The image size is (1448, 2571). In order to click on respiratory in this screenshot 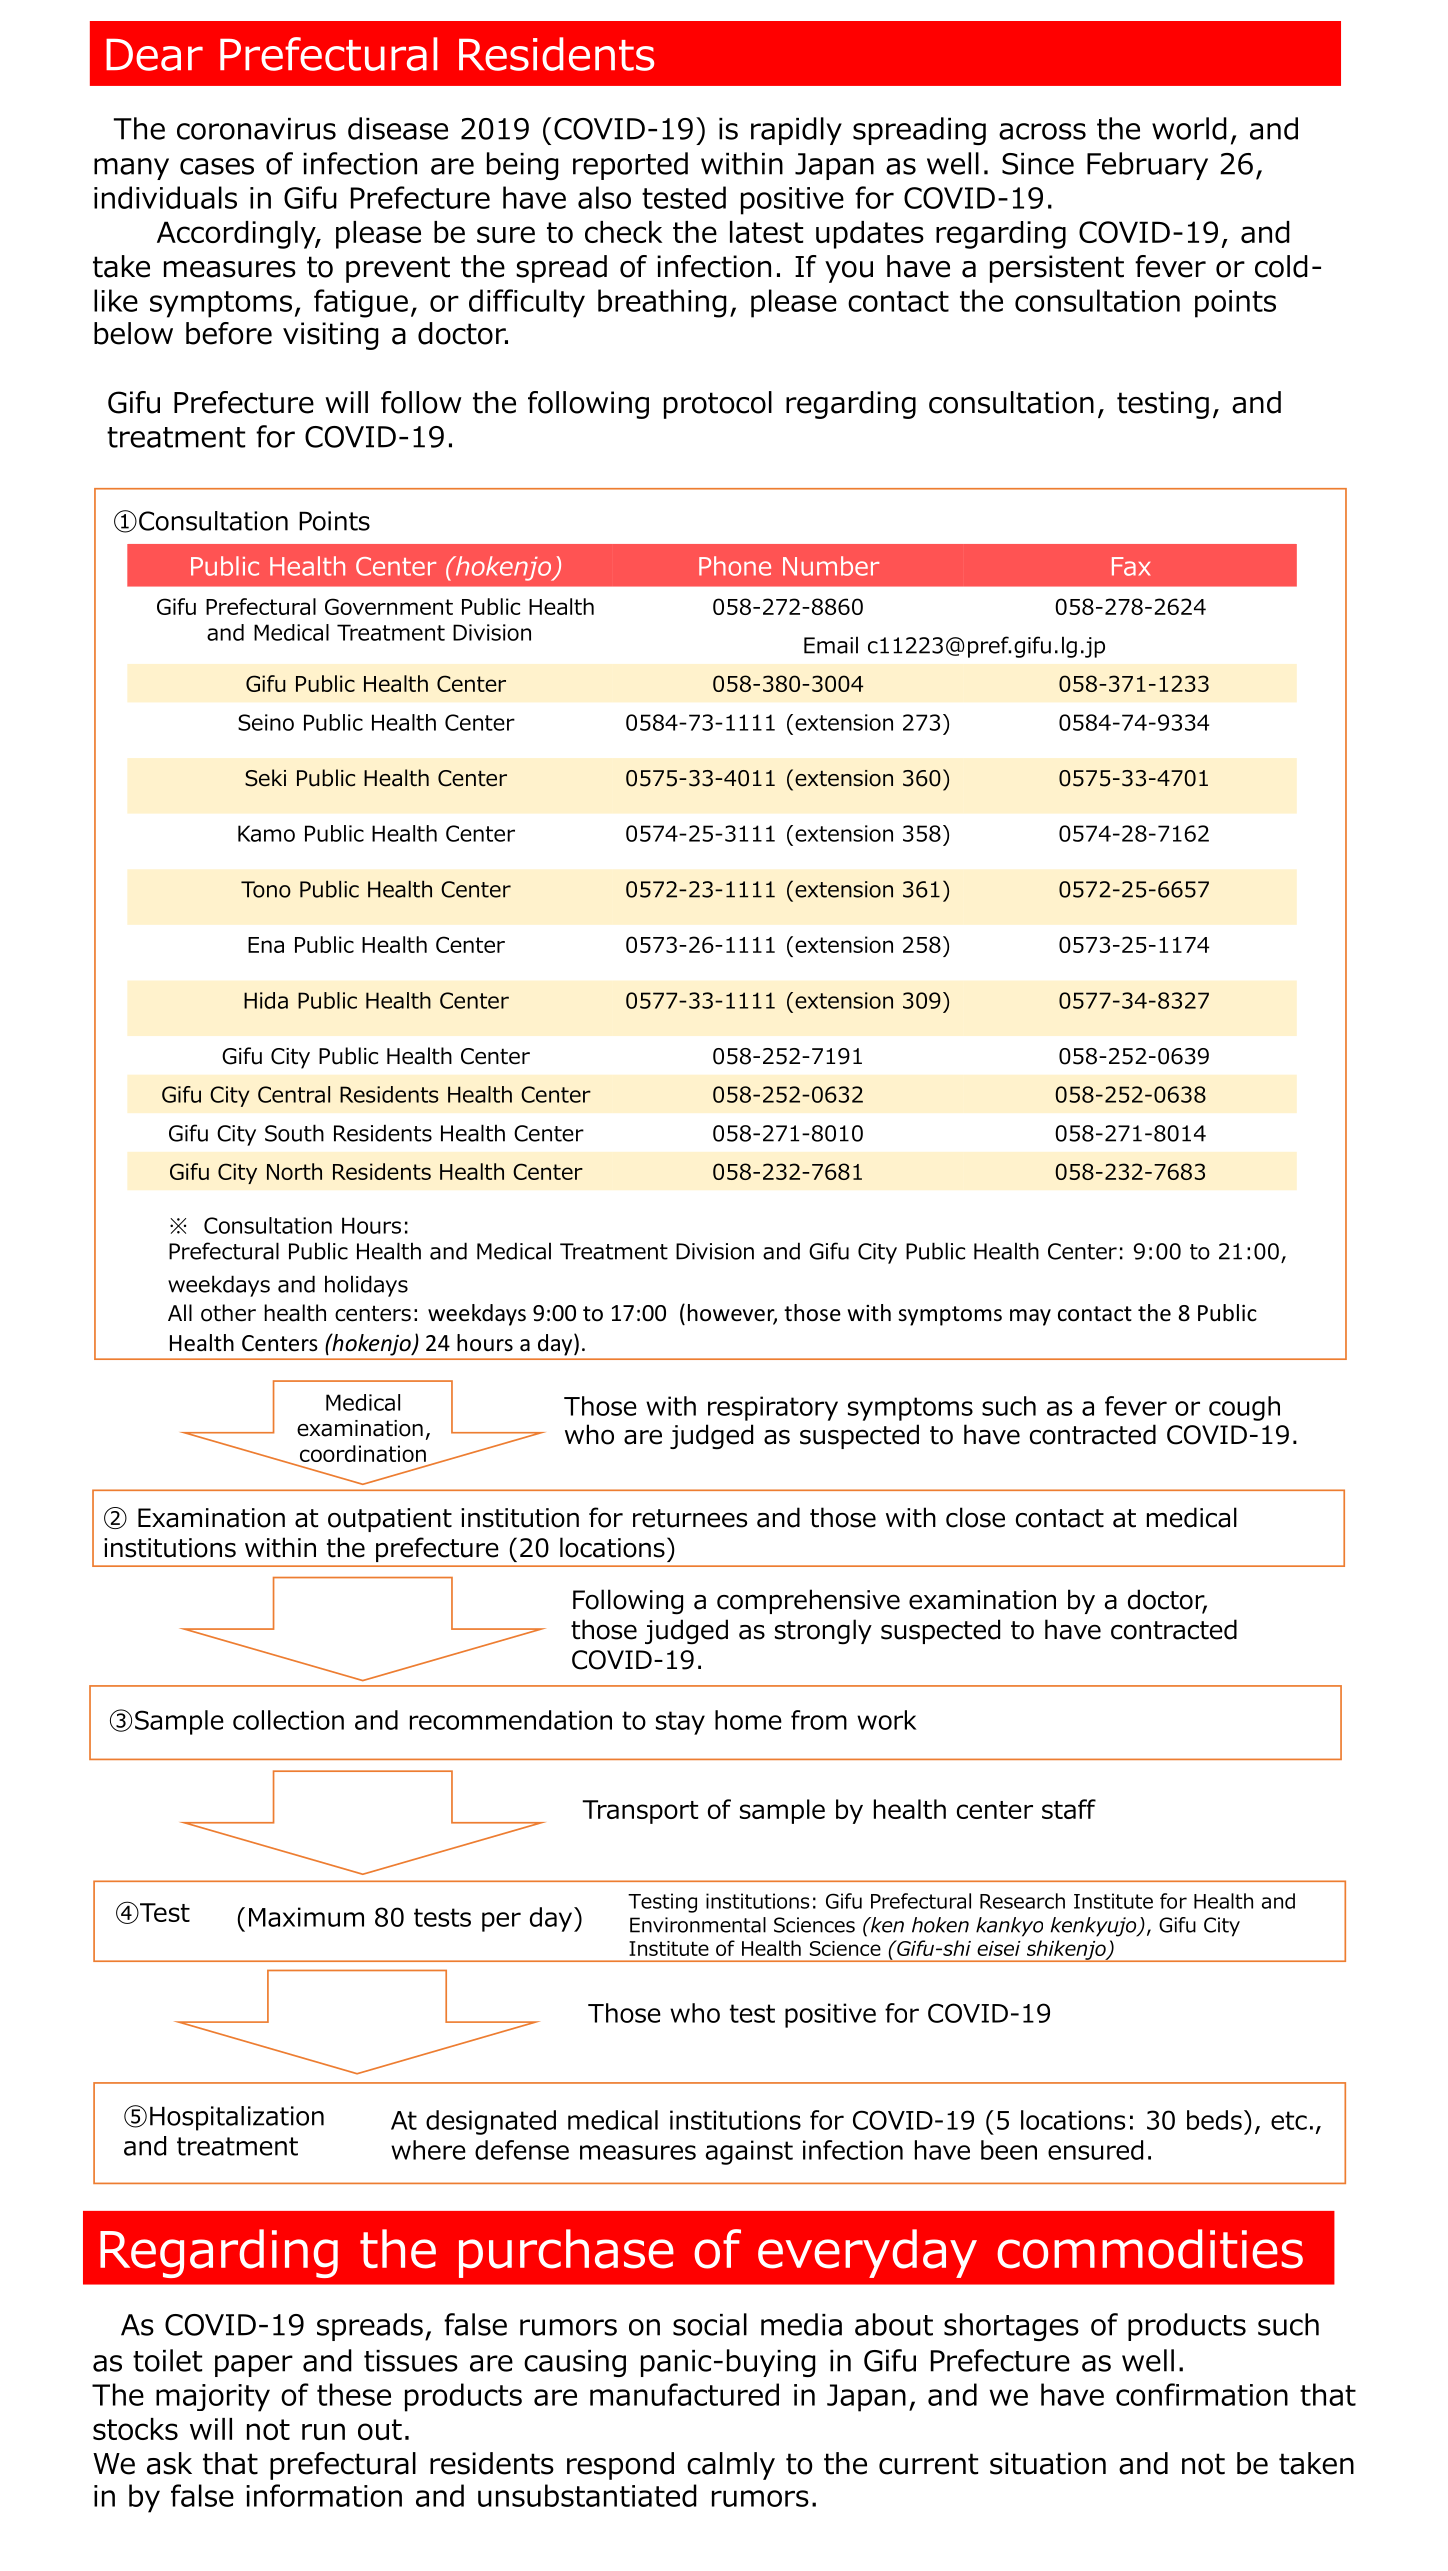, I will do `click(773, 1408)`.
